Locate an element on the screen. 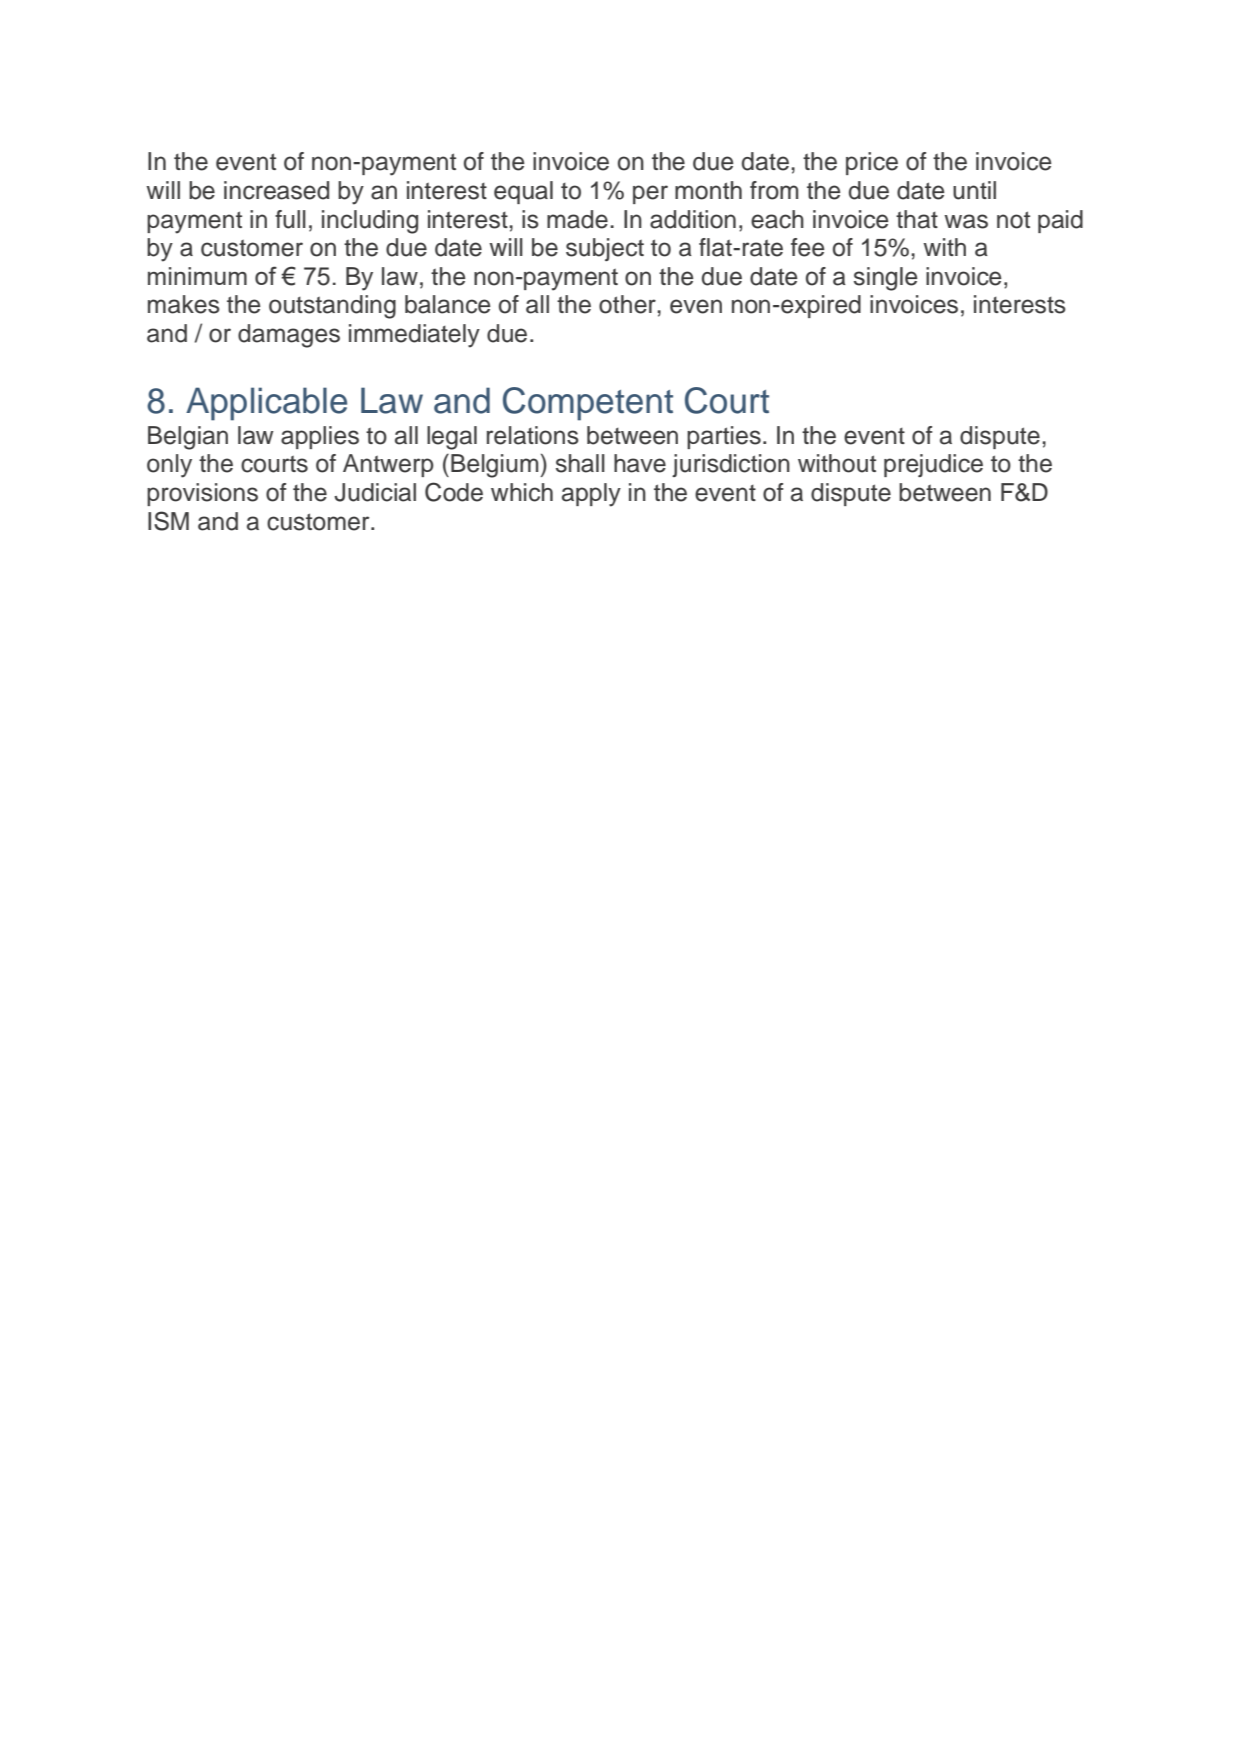  provisions is located at coordinates (202, 494).
